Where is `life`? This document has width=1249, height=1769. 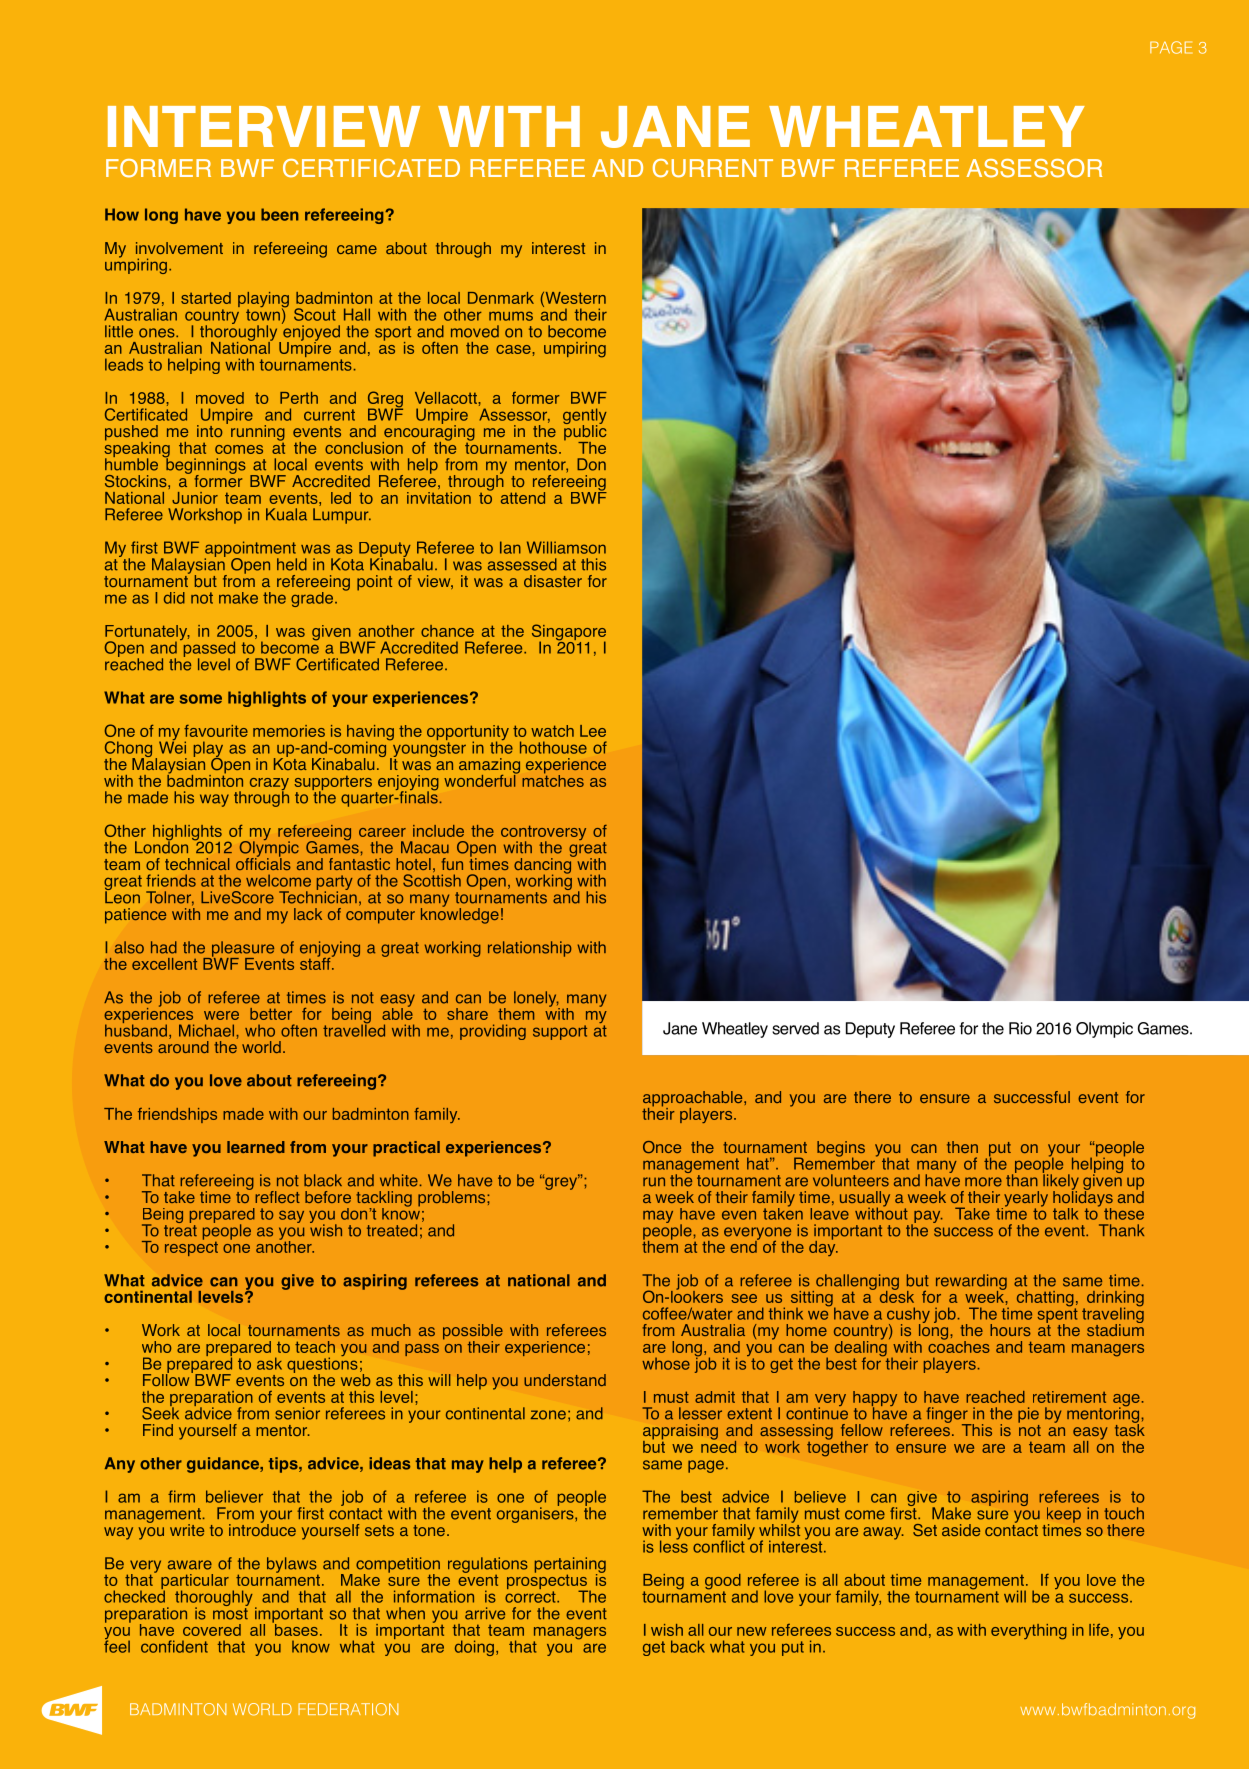
life is located at coordinates (1099, 1629).
